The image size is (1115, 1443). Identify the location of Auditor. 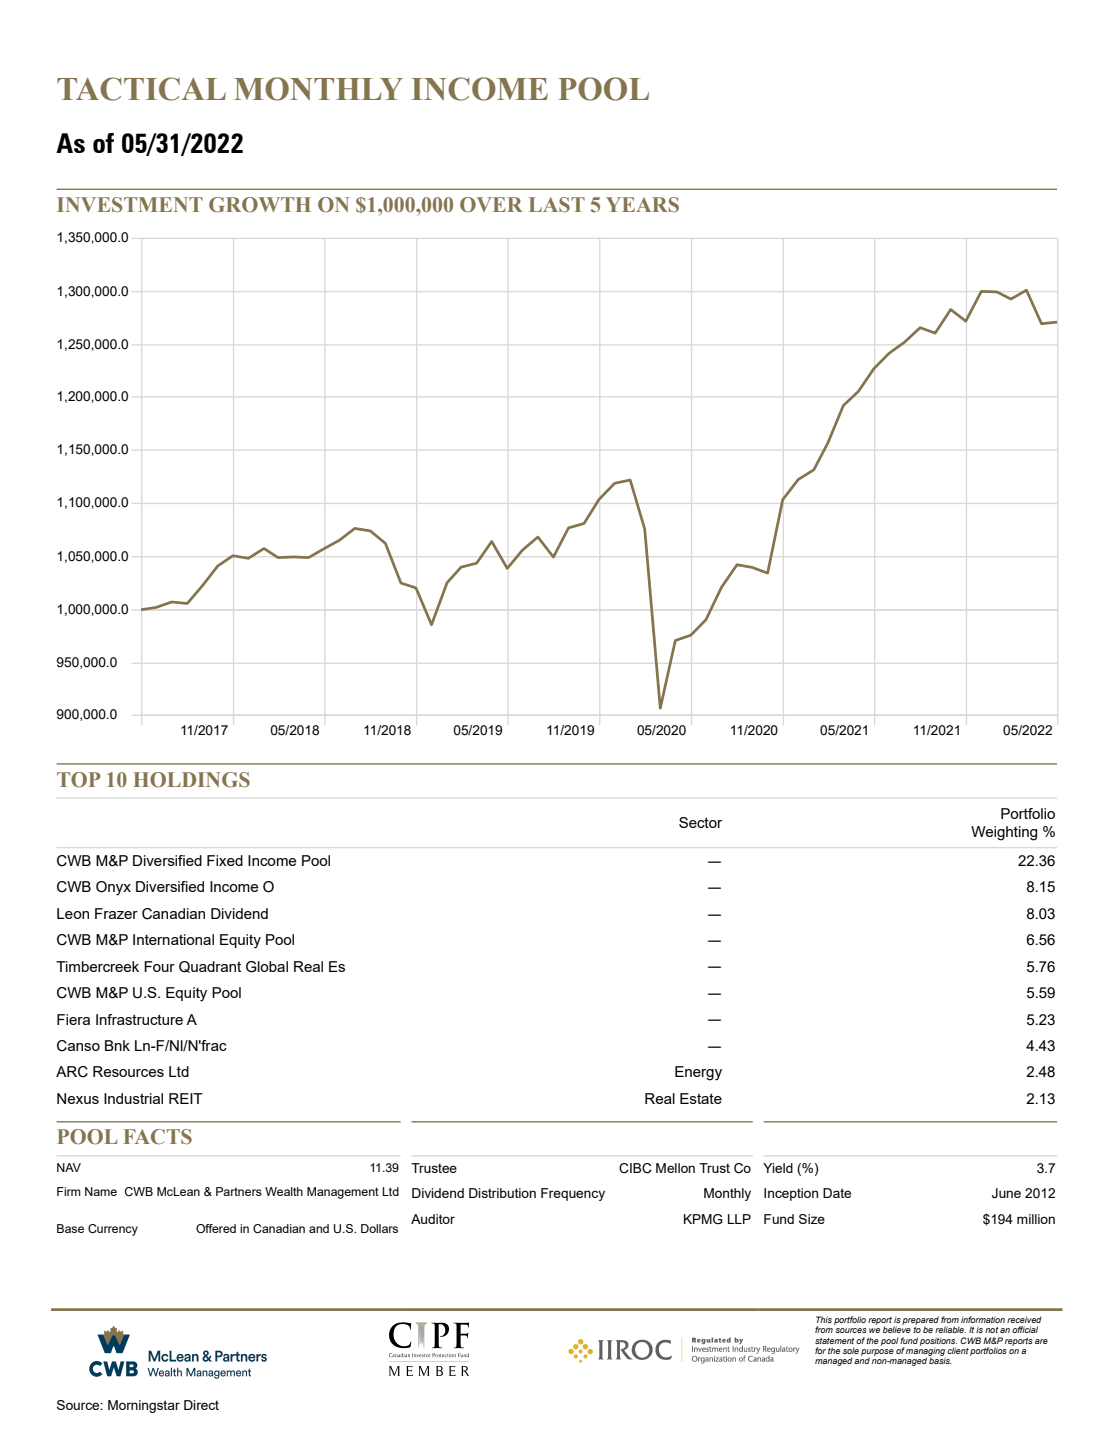
(433, 1219).
